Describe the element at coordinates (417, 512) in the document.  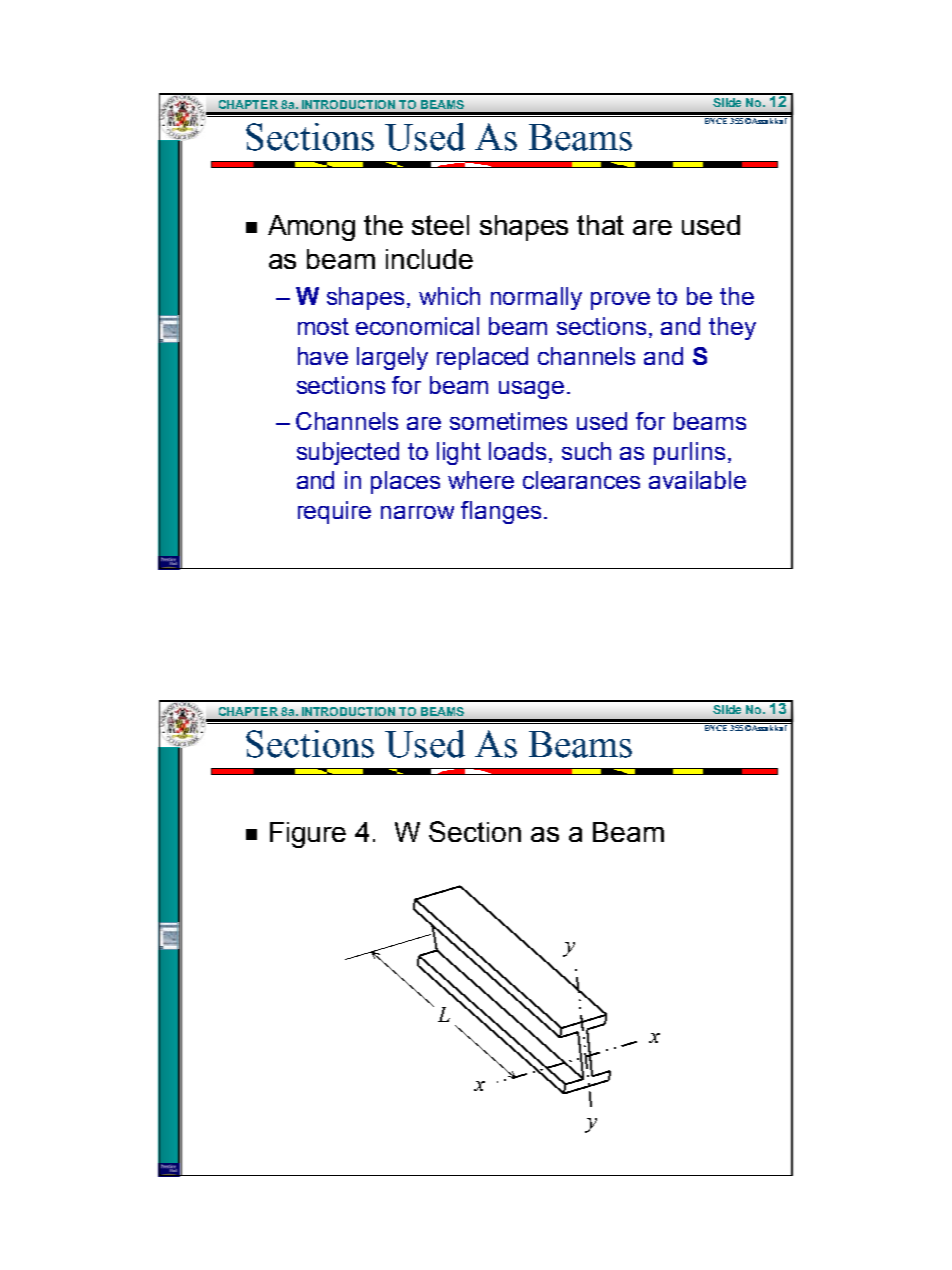
I see `narrow` at that location.
